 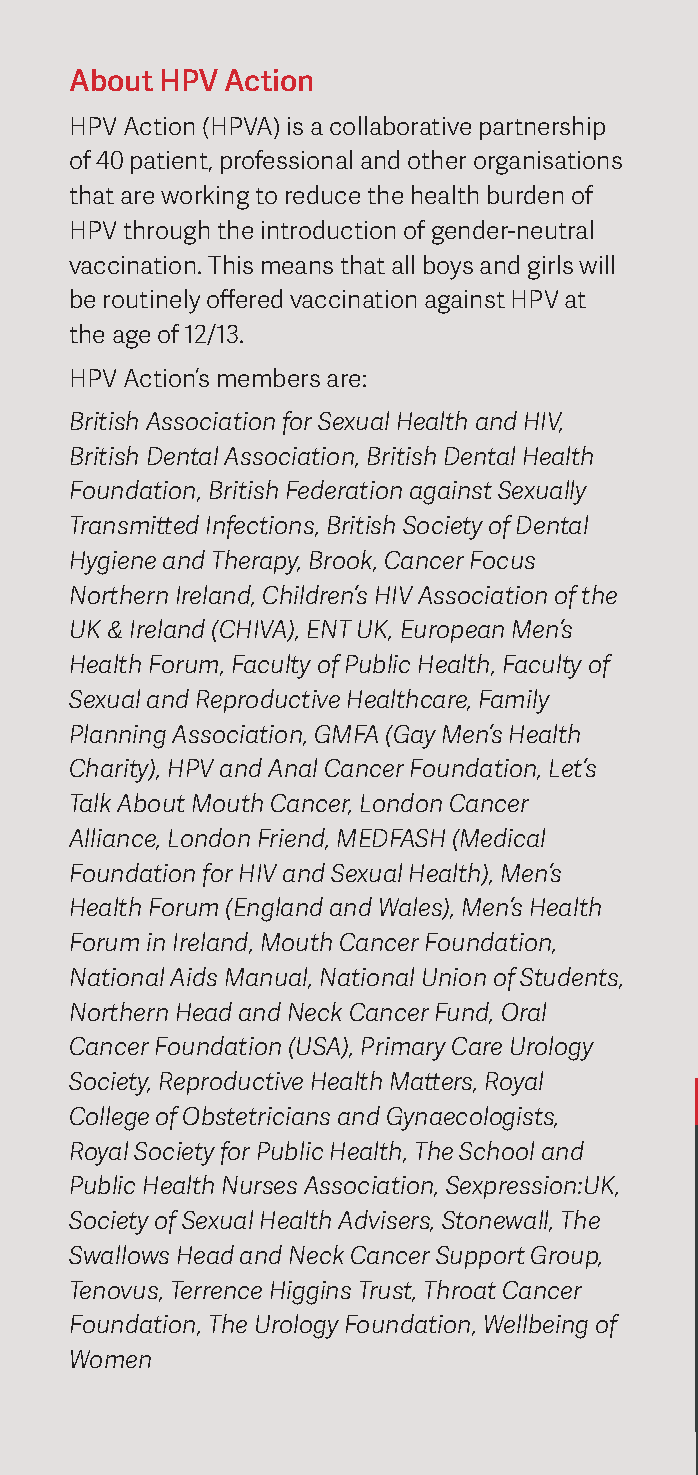 What do you see at coordinates (170, 162) in the screenshot?
I see `patient` at bounding box center [170, 162].
